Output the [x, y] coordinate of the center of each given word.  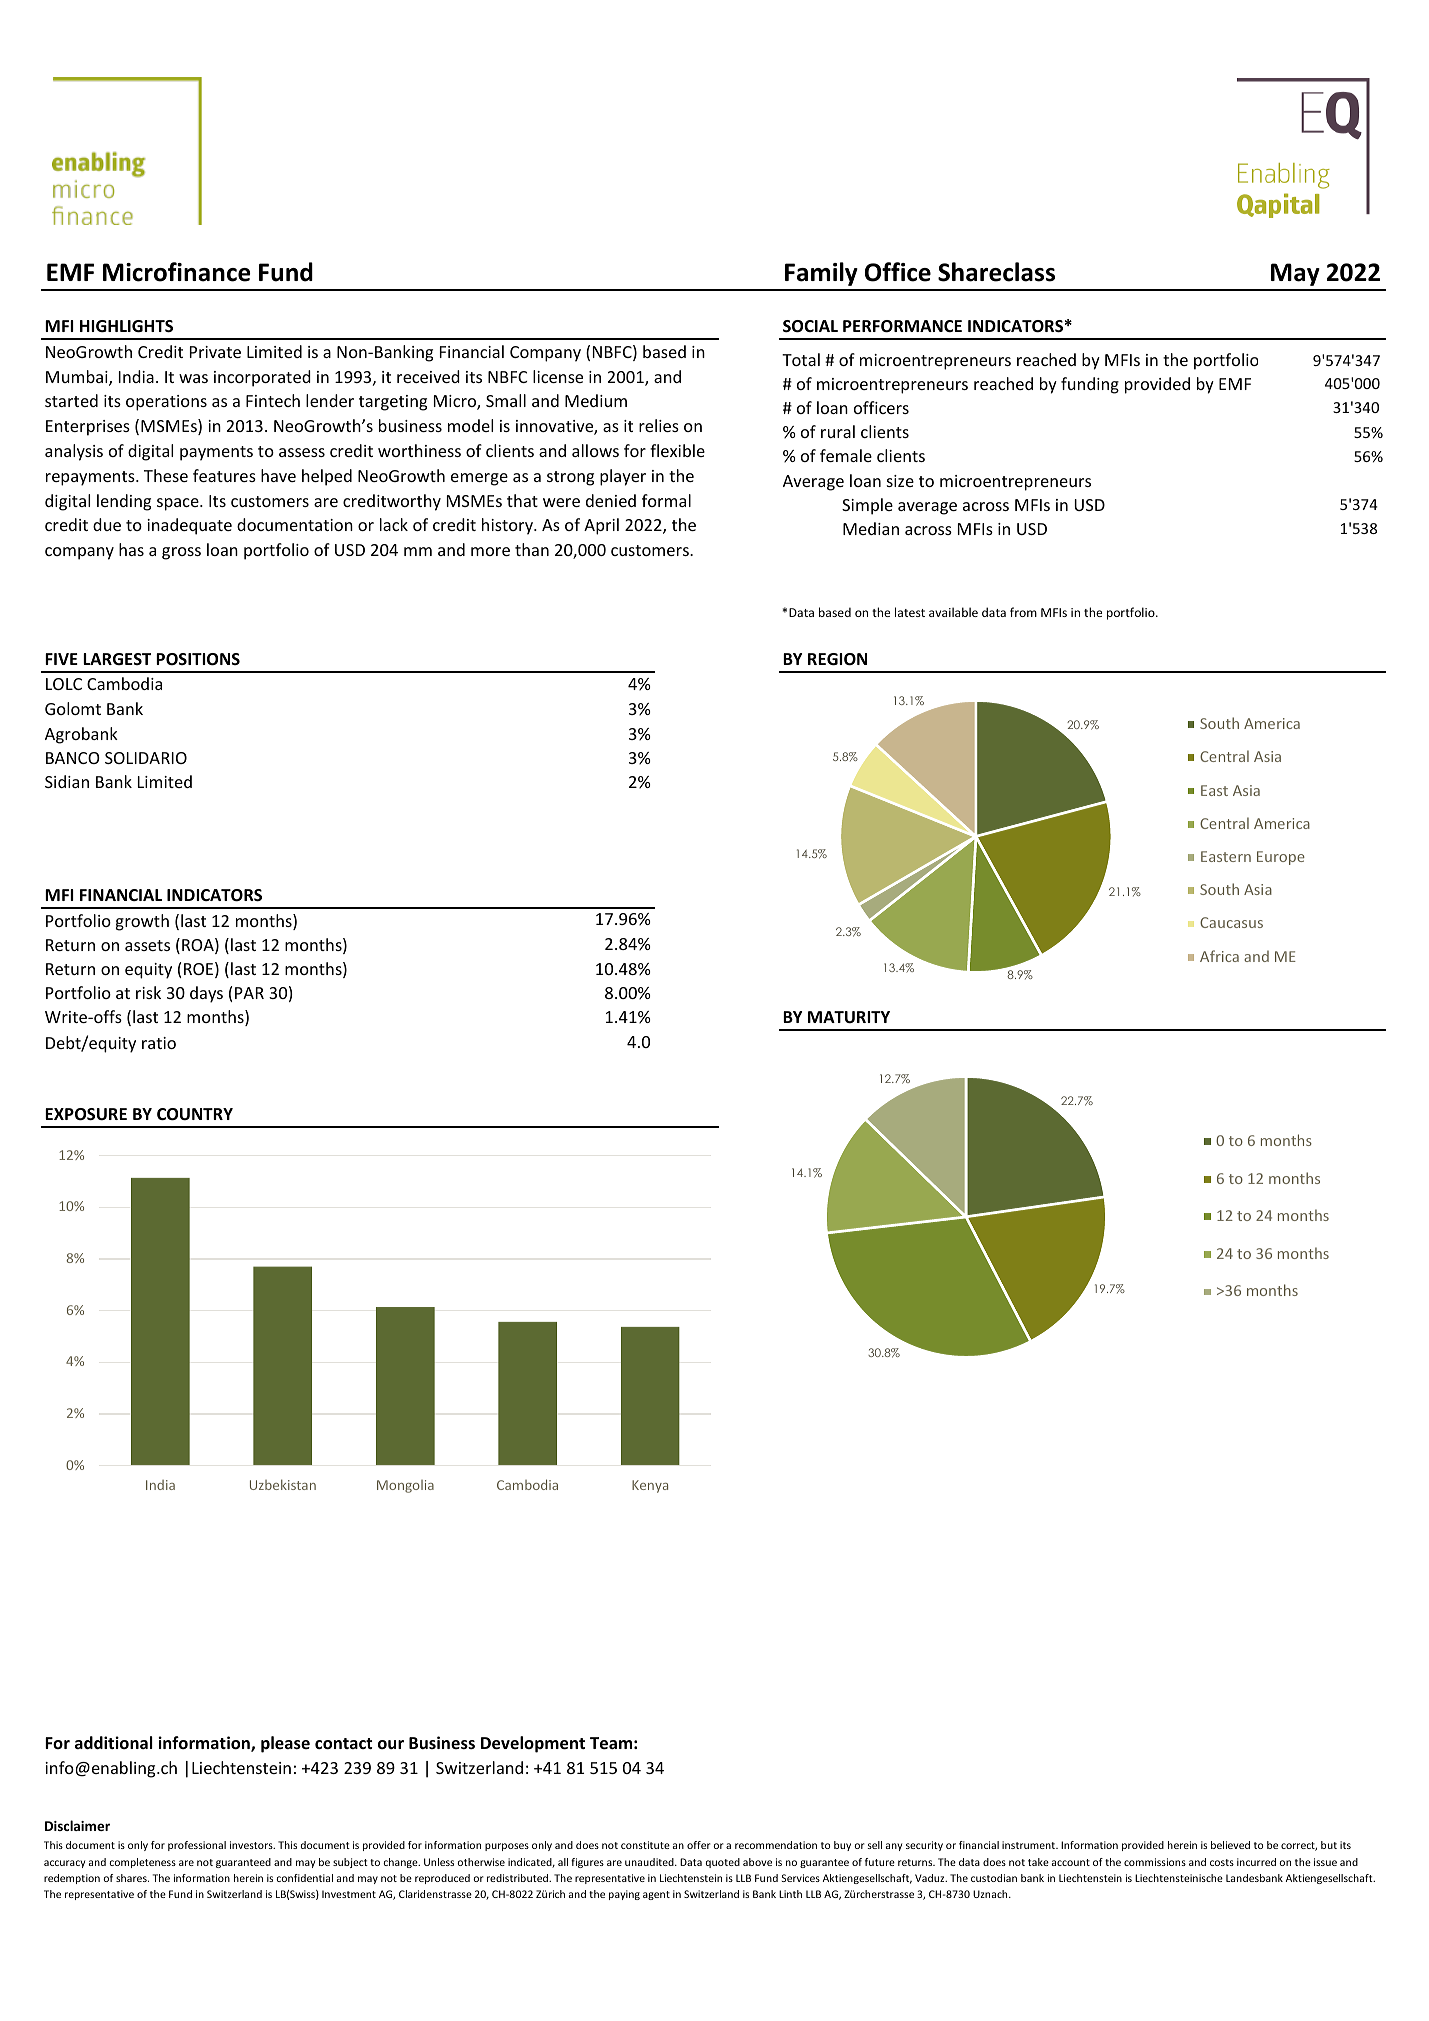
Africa [1219, 956]
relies [659, 425]
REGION [837, 659]
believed [1230, 1845]
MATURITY [849, 1017]
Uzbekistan [283, 1484]
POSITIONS [198, 659]
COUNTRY [195, 1114]
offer [699, 1845]
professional [197, 1846]
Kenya [650, 1486]
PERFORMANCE [902, 326]
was [193, 378]
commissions [1155, 1862]
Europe [1281, 858]
